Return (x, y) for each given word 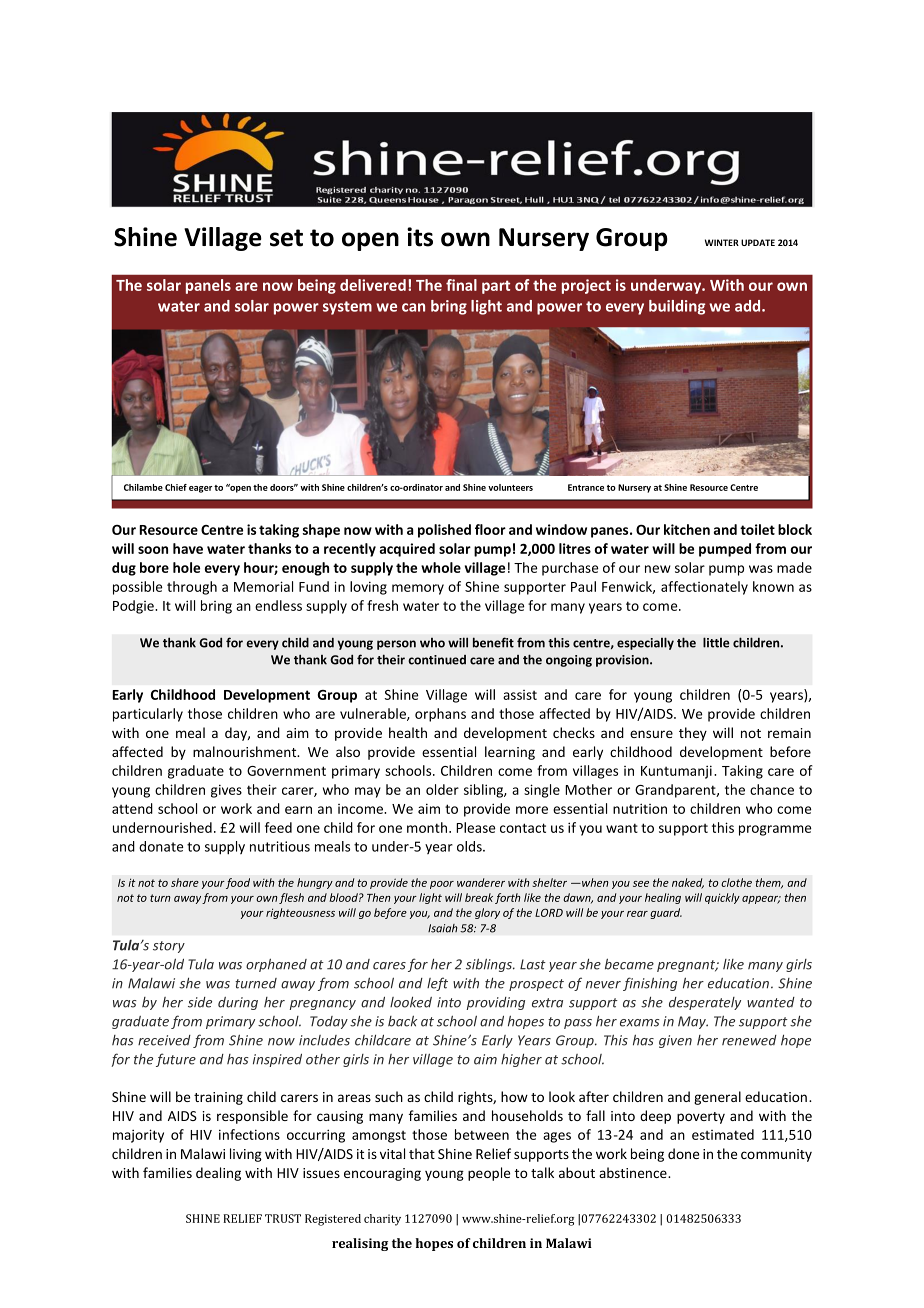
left (437, 984)
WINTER (722, 242)
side (200, 1002)
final (461, 285)
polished (444, 531)
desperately (705, 1003)
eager (200, 489)
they (693, 734)
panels (208, 286)
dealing (218, 1174)
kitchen (687, 529)
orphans (440, 715)
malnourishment (246, 751)
